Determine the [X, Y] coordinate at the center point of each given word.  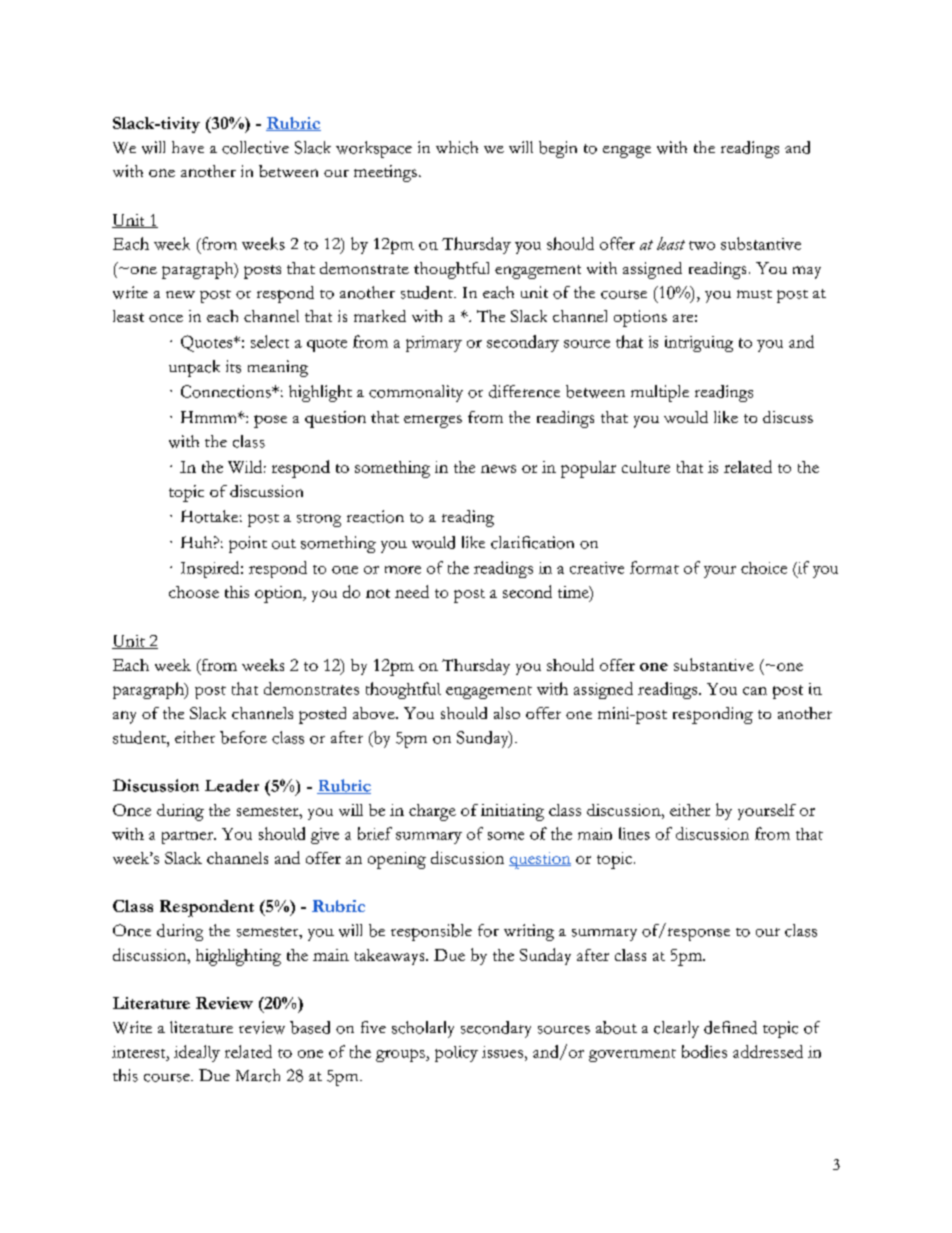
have [188, 147]
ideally [197, 1053]
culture [646, 467]
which [457, 147]
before [243, 737]
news [498, 469]
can [755, 691]
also [507, 713]
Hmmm [210, 417]
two [702, 245]
